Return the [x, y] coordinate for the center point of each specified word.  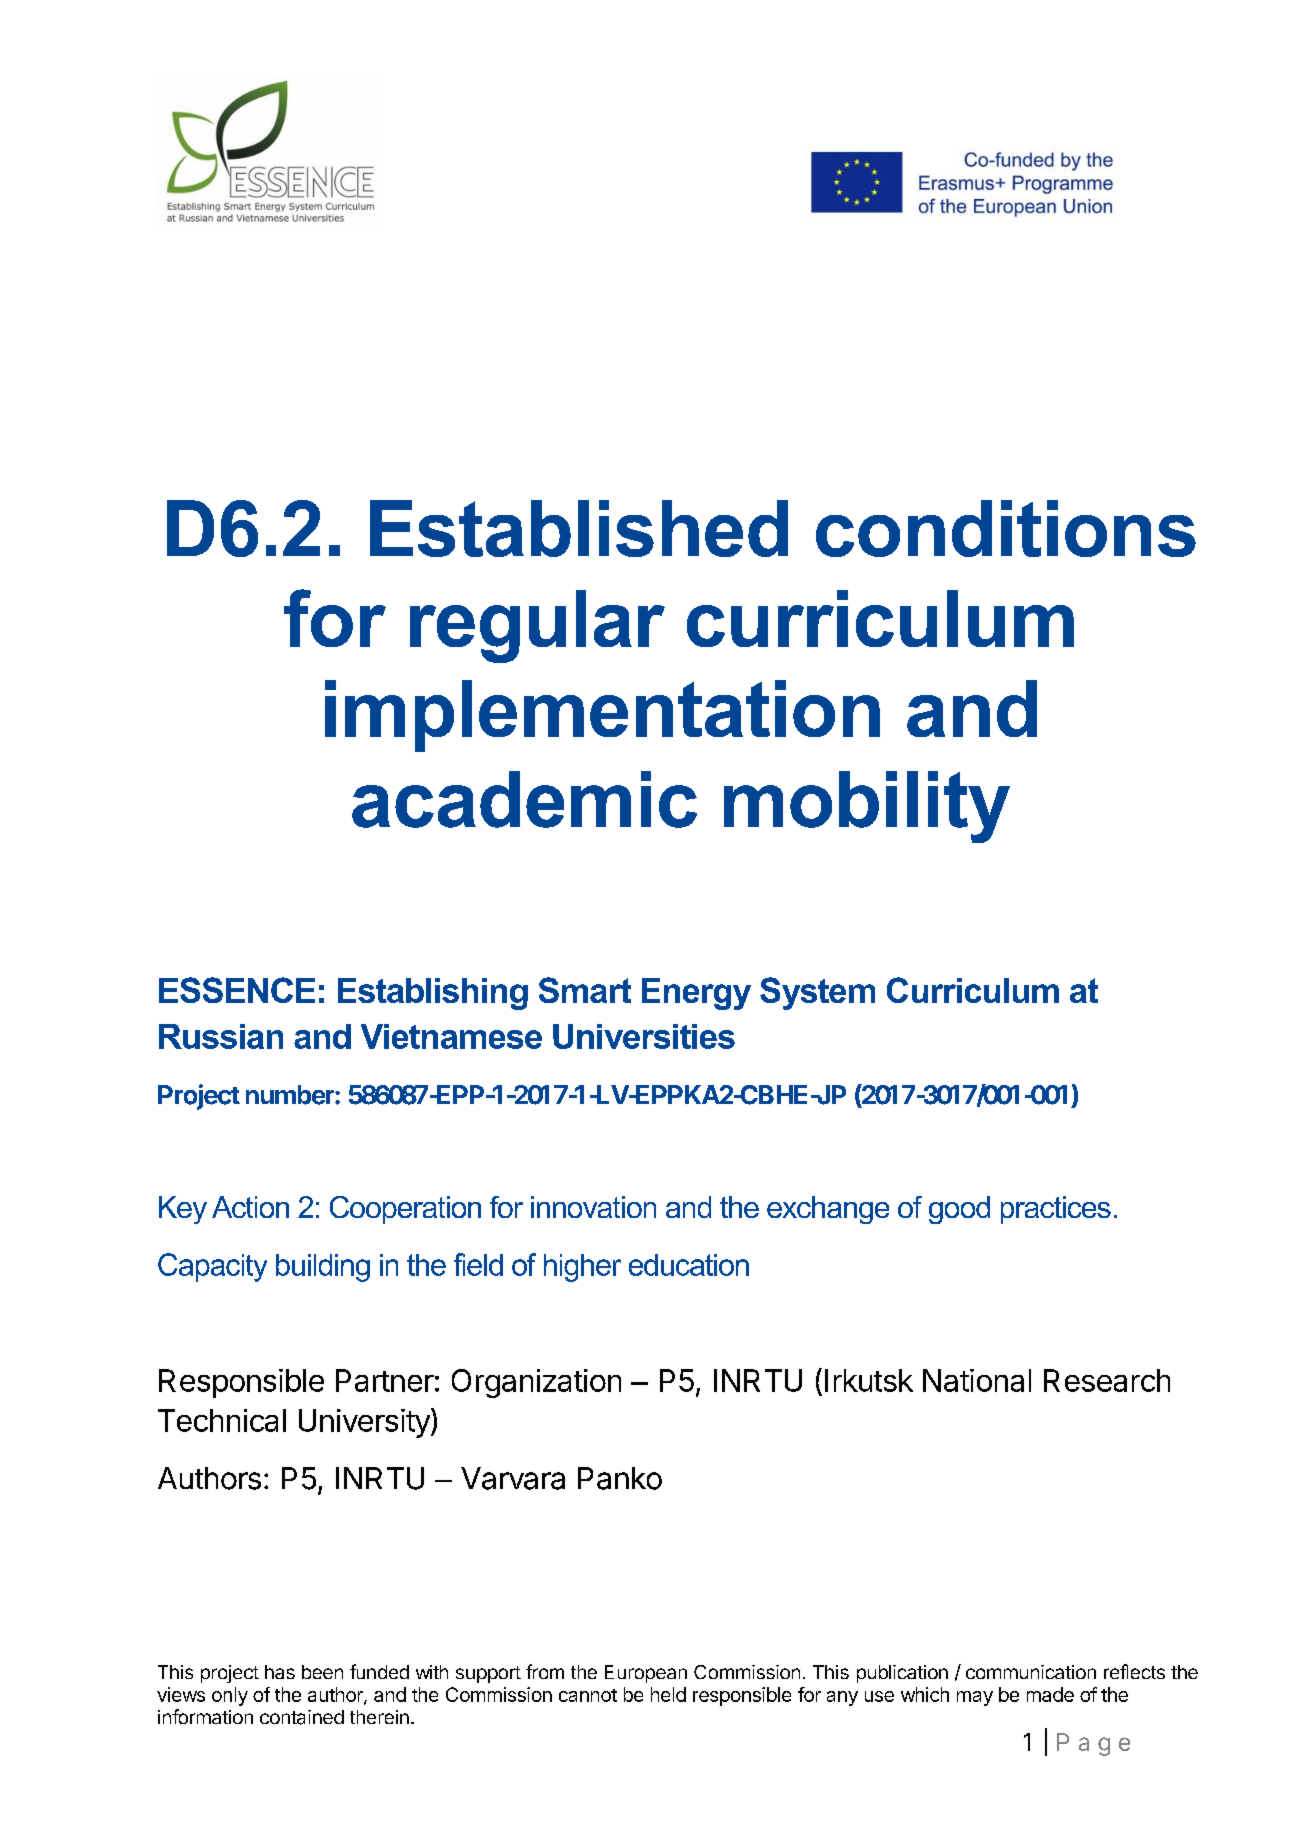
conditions [1006, 528]
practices [1056, 1210]
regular [537, 626]
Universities [644, 1036]
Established [579, 528]
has [280, 1672]
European [646, 1674]
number [291, 1095]
